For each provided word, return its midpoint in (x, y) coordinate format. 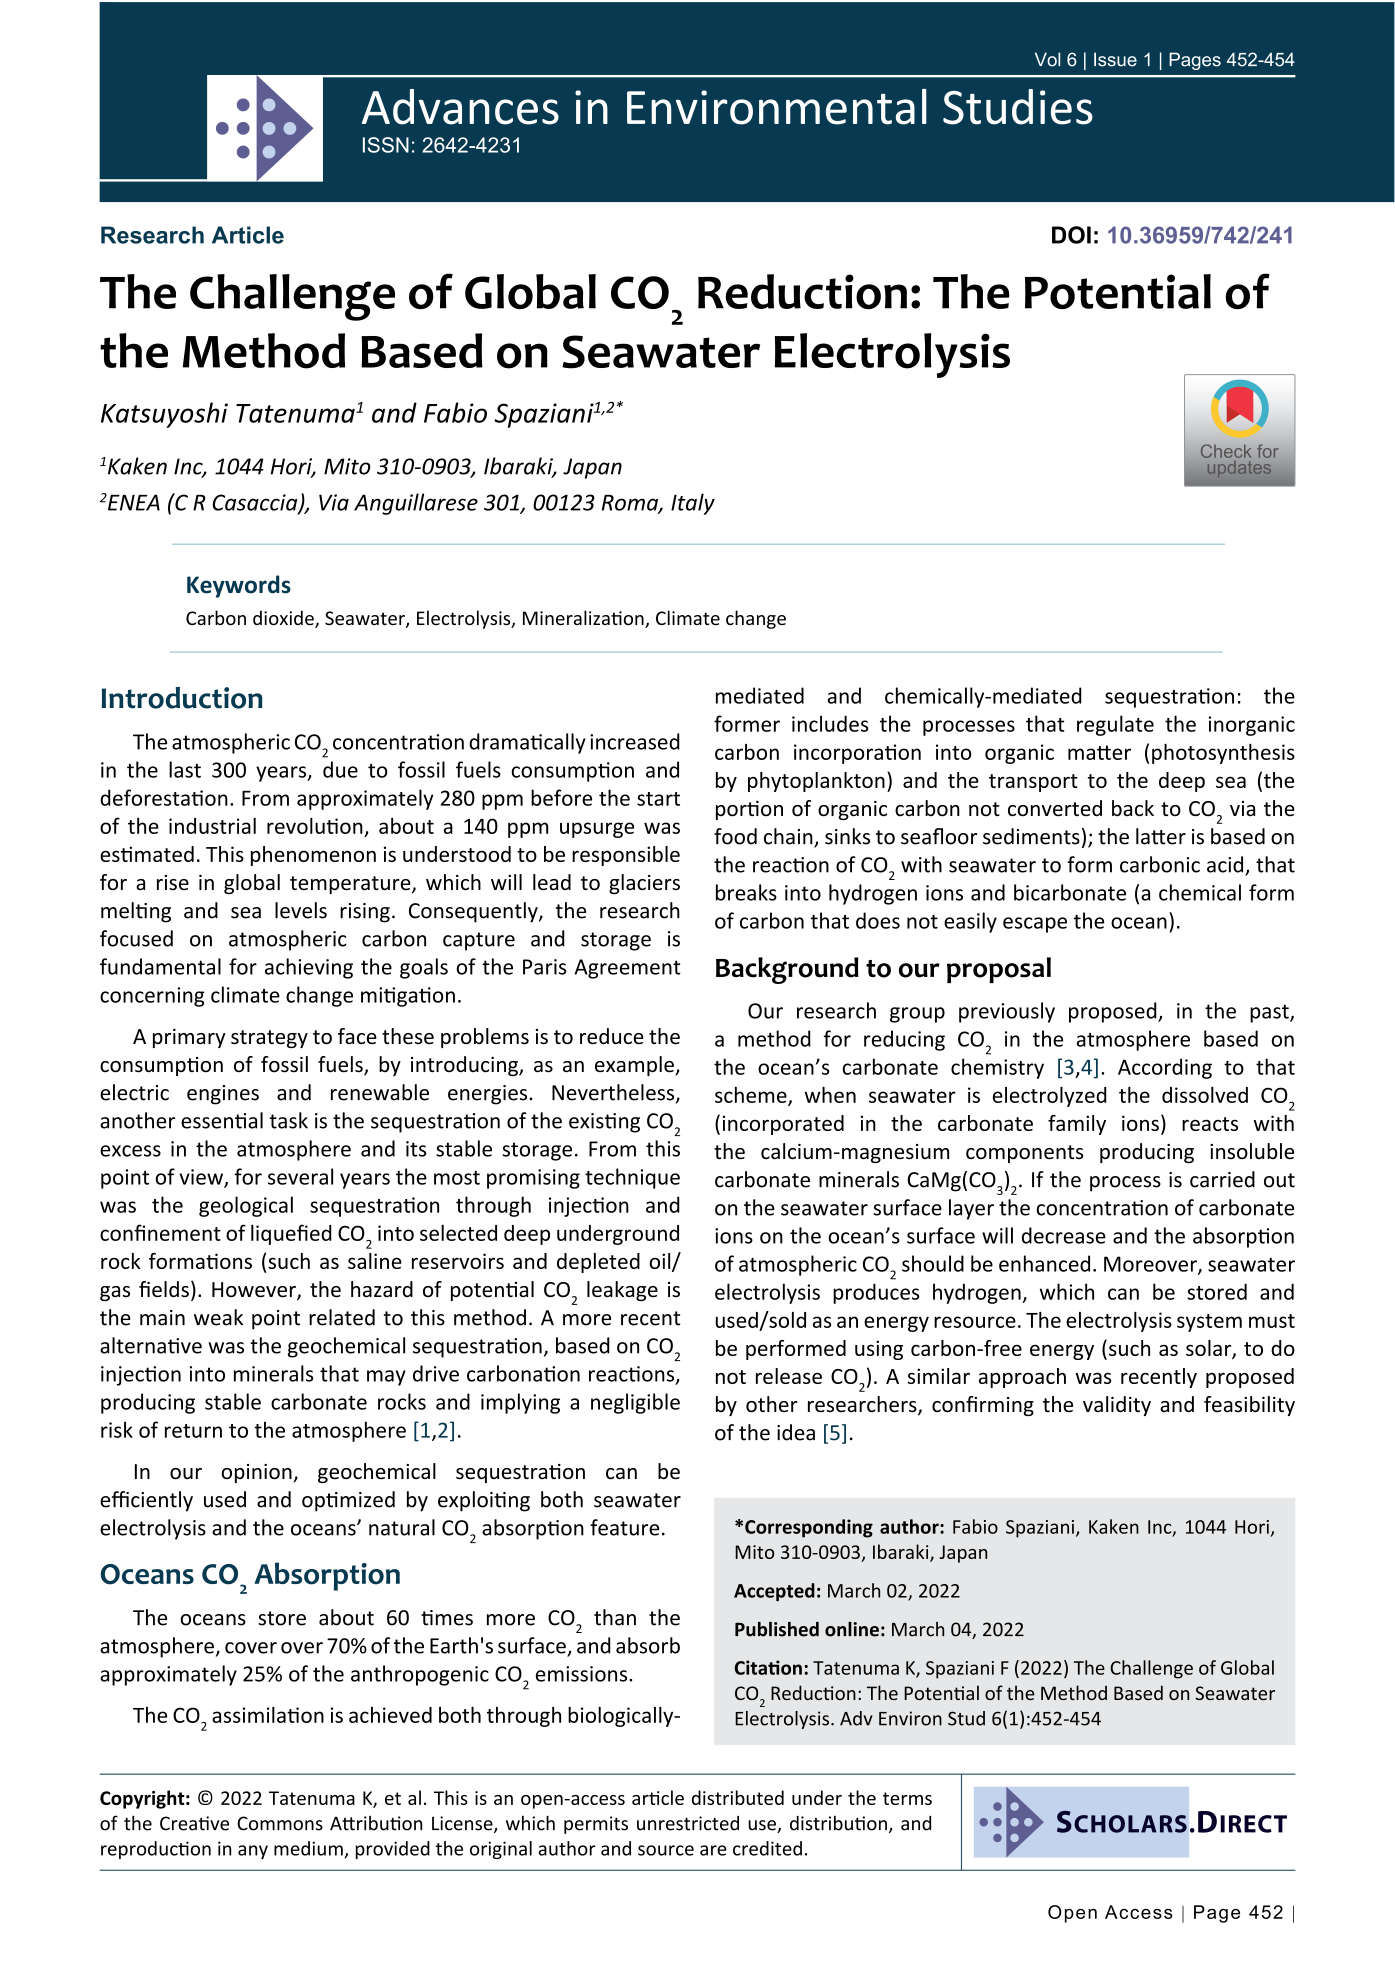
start (658, 799)
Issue (1115, 59)
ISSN (386, 145)
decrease (1064, 1235)
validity (1117, 1406)
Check (1226, 451)
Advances (460, 107)
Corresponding (809, 1528)
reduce (612, 1036)
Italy (693, 504)
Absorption (327, 1576)
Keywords (239, 586)
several (300, 1176)
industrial (212, 826)
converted (1055, 808)
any (253, 1852)
